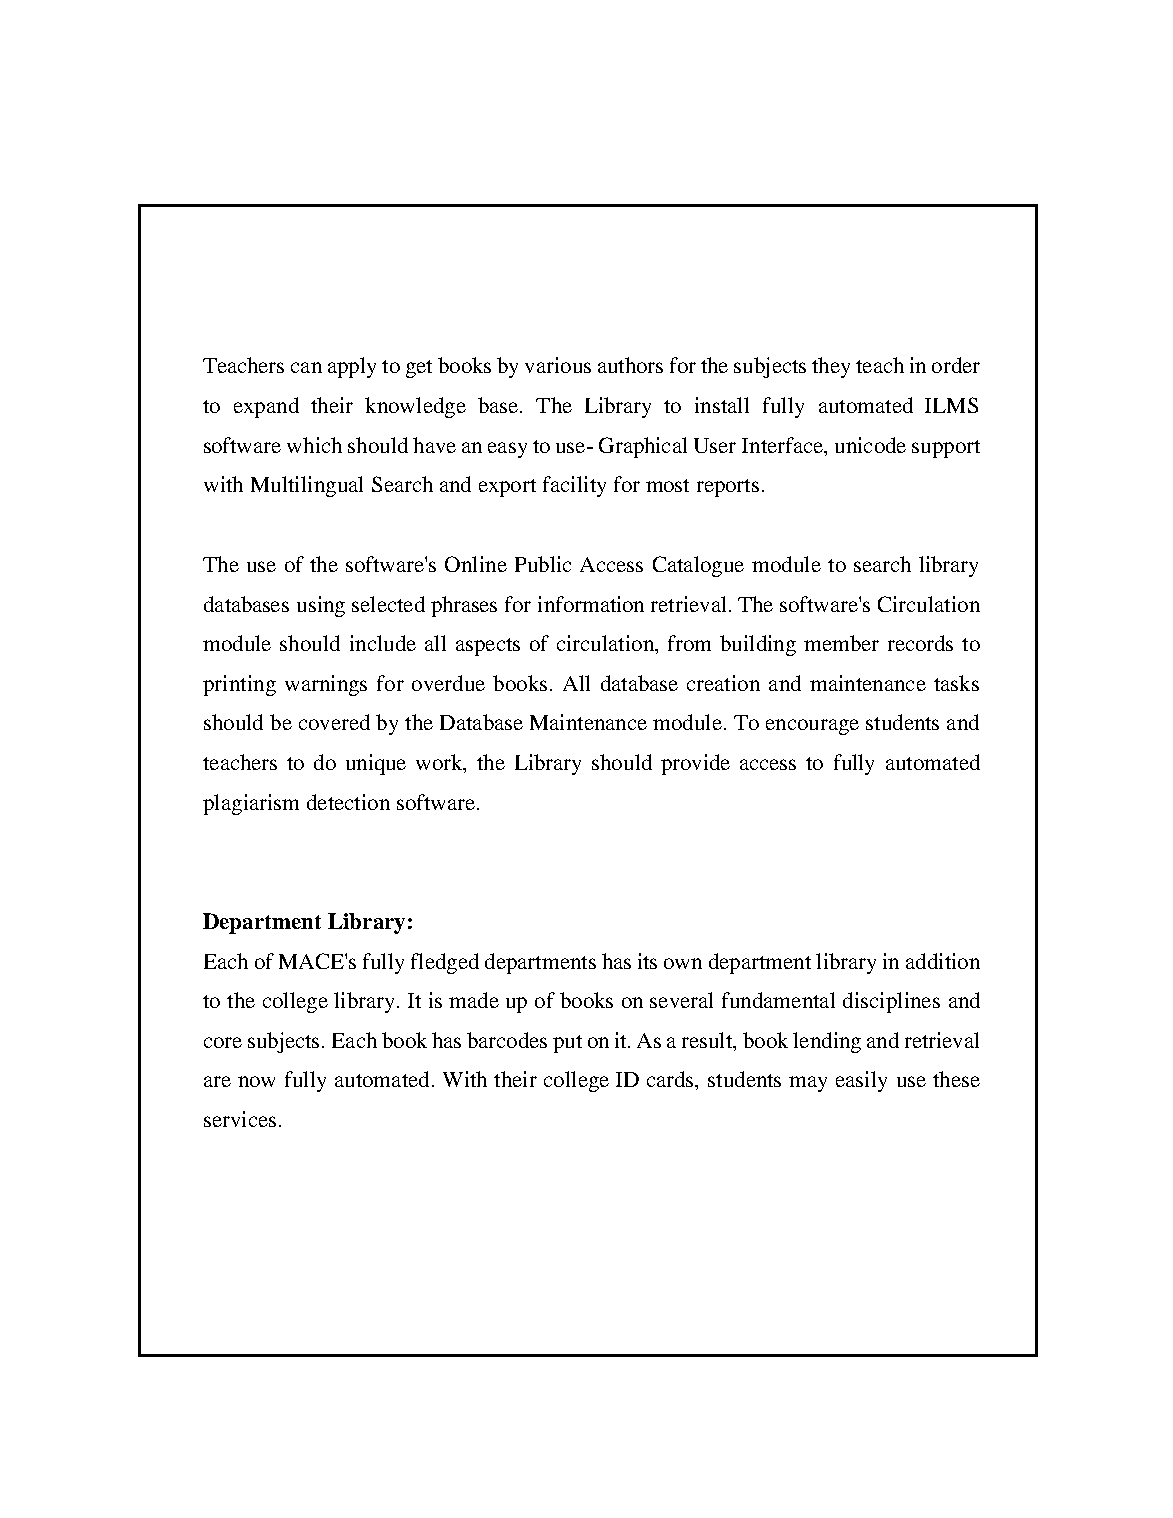 The image size is (1173, 1518). I want to click on covered, so click(334, 722).
